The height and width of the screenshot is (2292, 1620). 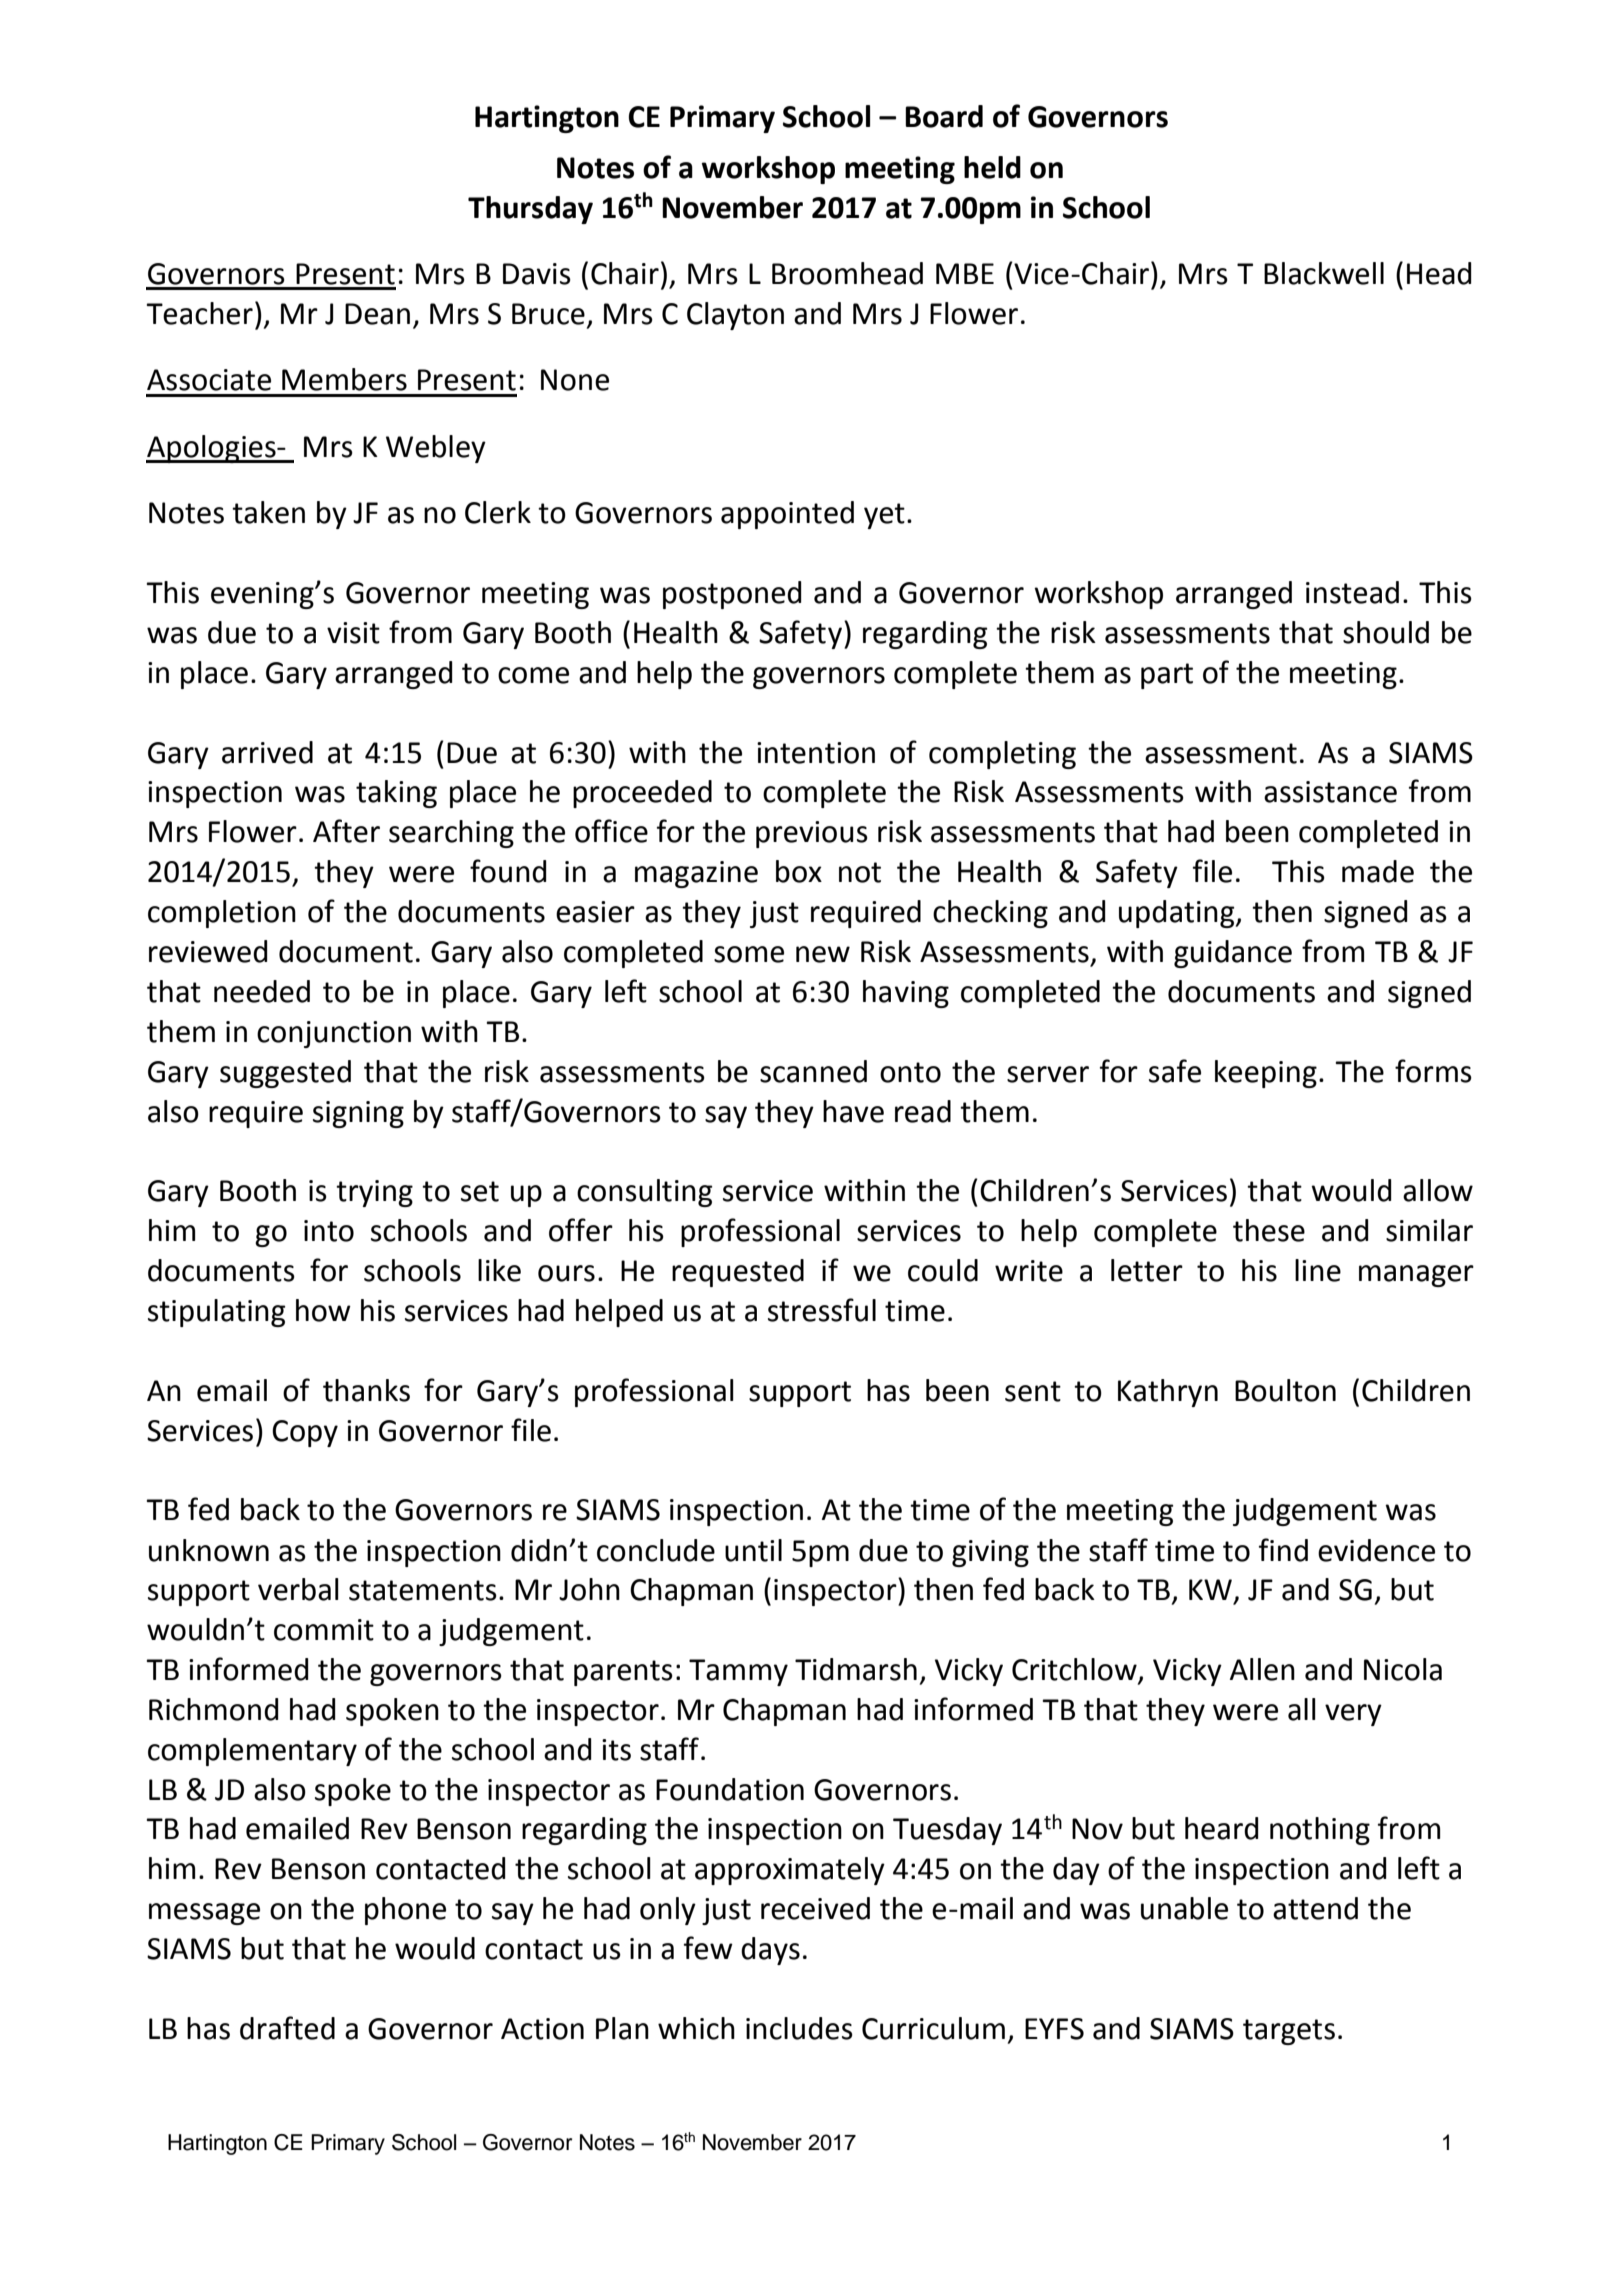 I want to click on appointed, so click(x=787, y=515).
